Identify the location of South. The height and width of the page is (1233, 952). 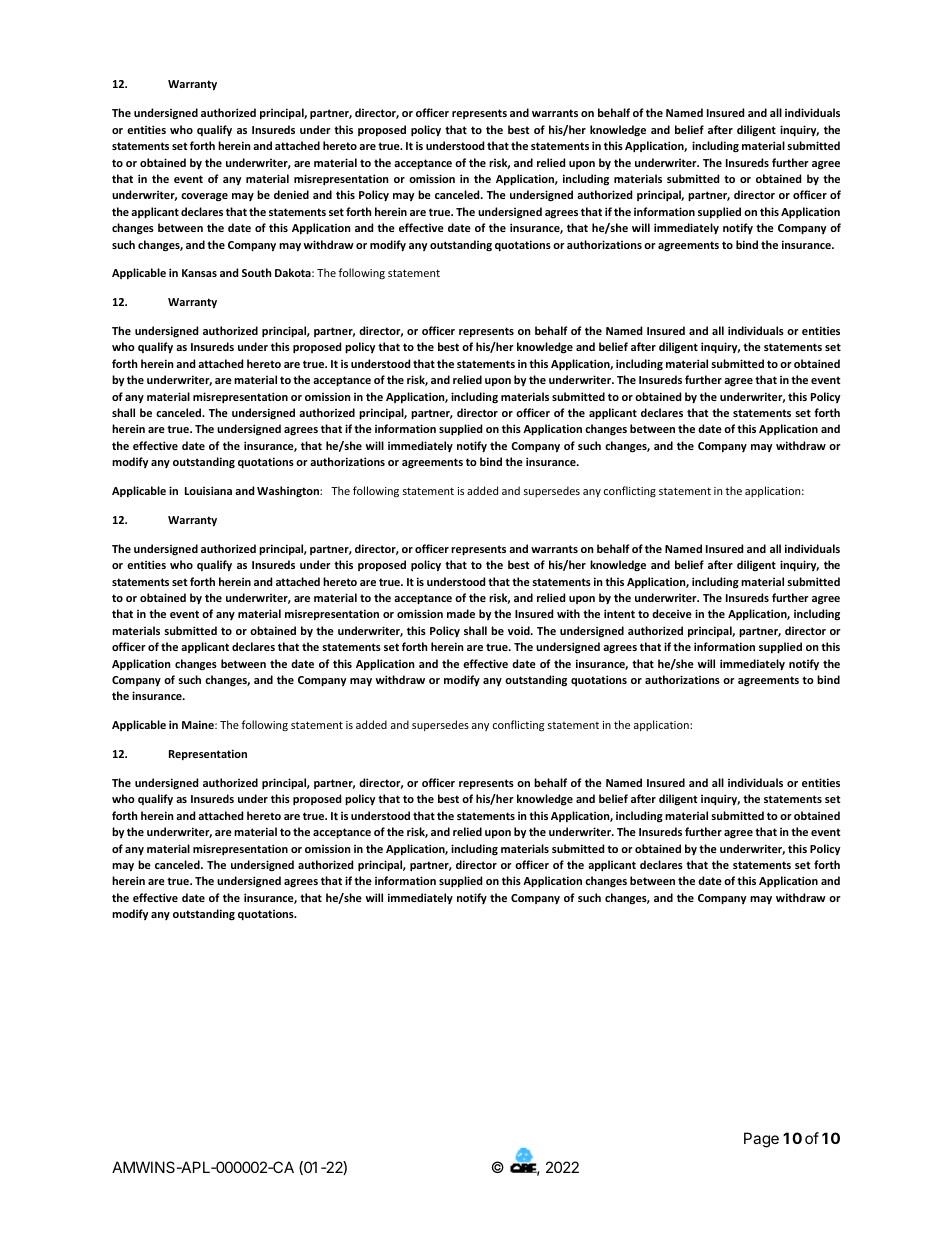
(257, 272).
